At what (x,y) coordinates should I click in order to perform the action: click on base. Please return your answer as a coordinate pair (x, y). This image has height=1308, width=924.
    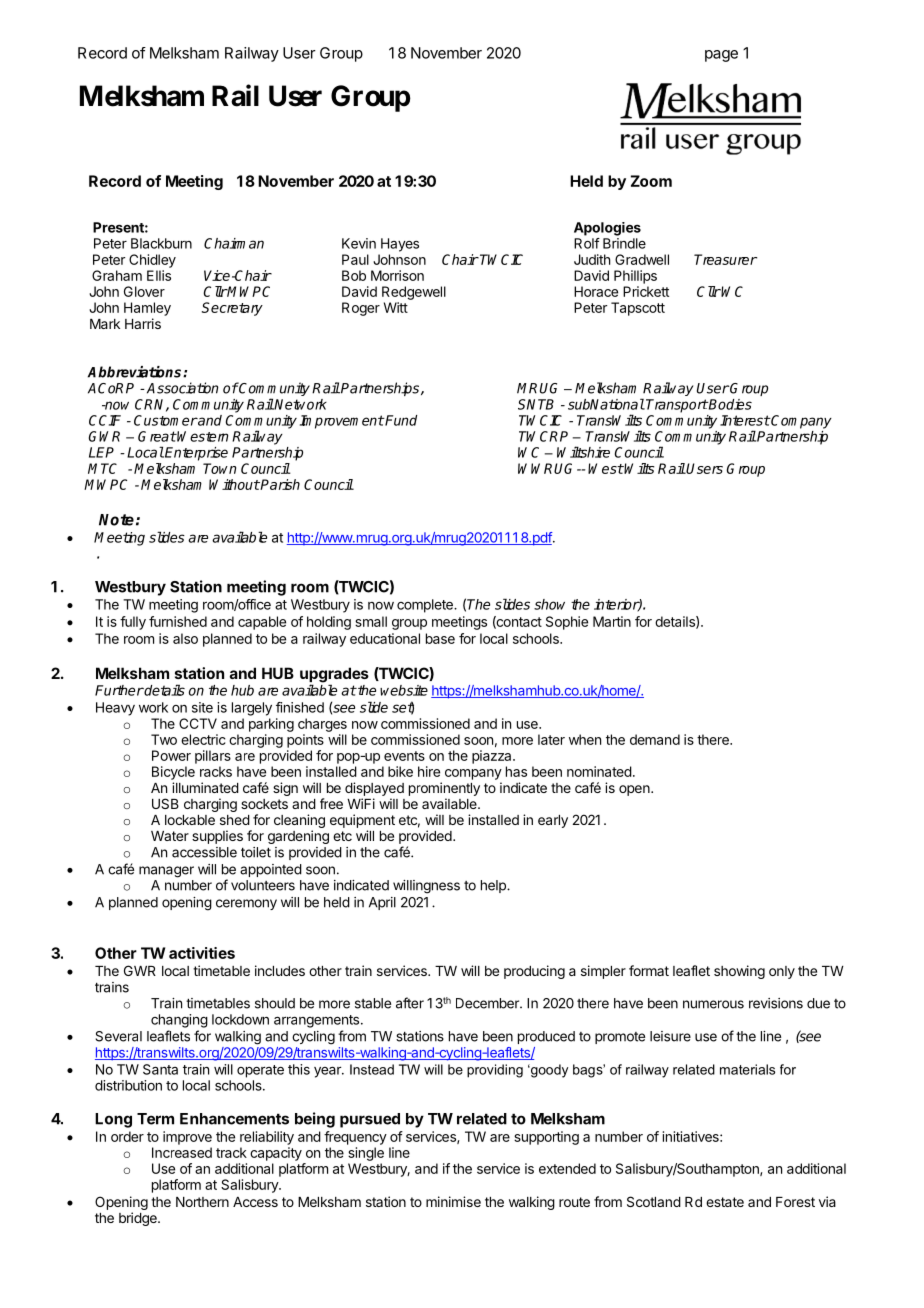
    Looking at the image, I should click on (440, 638).
